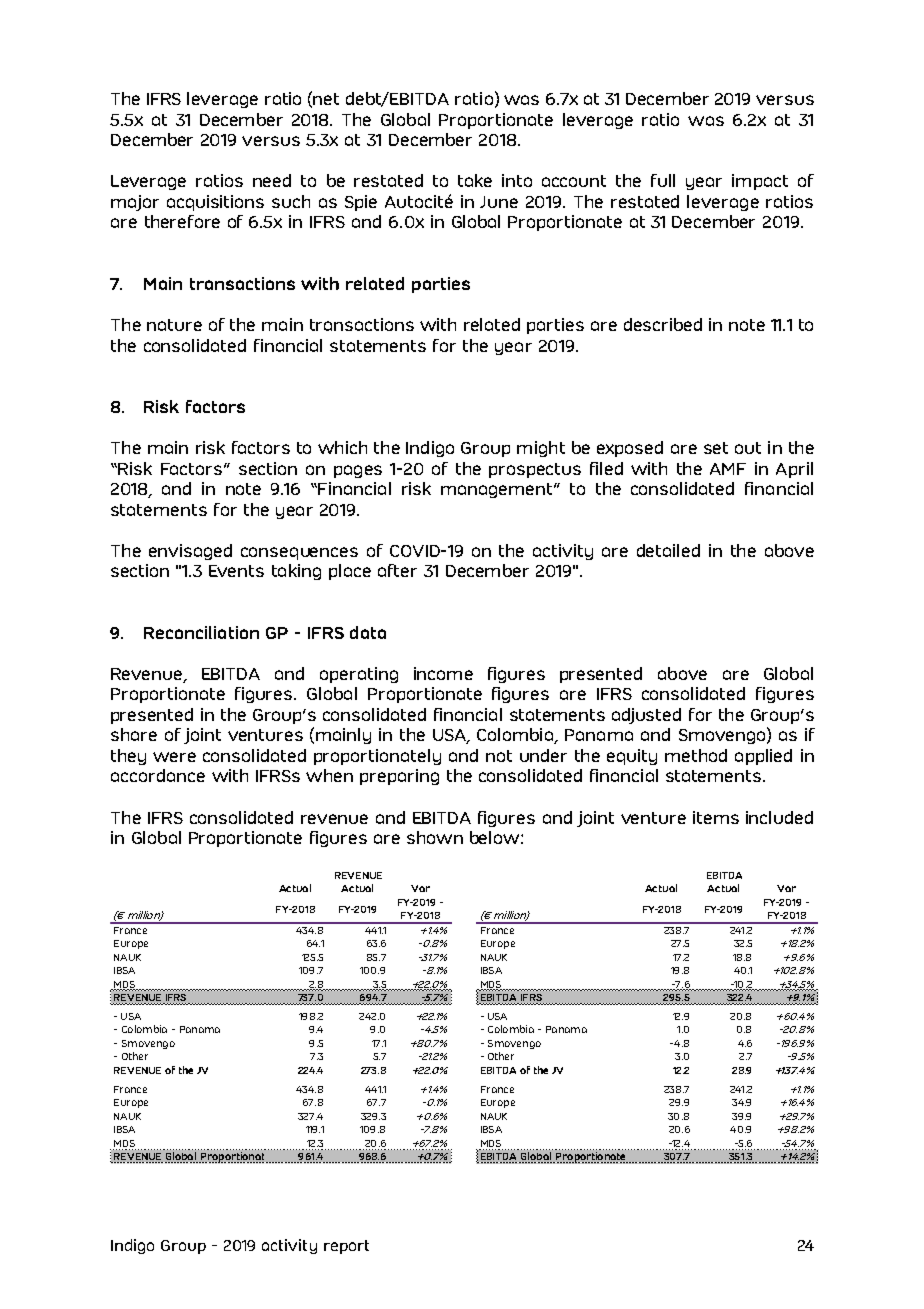 This screenshot has height=1309, width=924. What do you see at coordinates (215, 203) in the screenshot?
I see `acquisitions` at bounding box center [215, 203].
